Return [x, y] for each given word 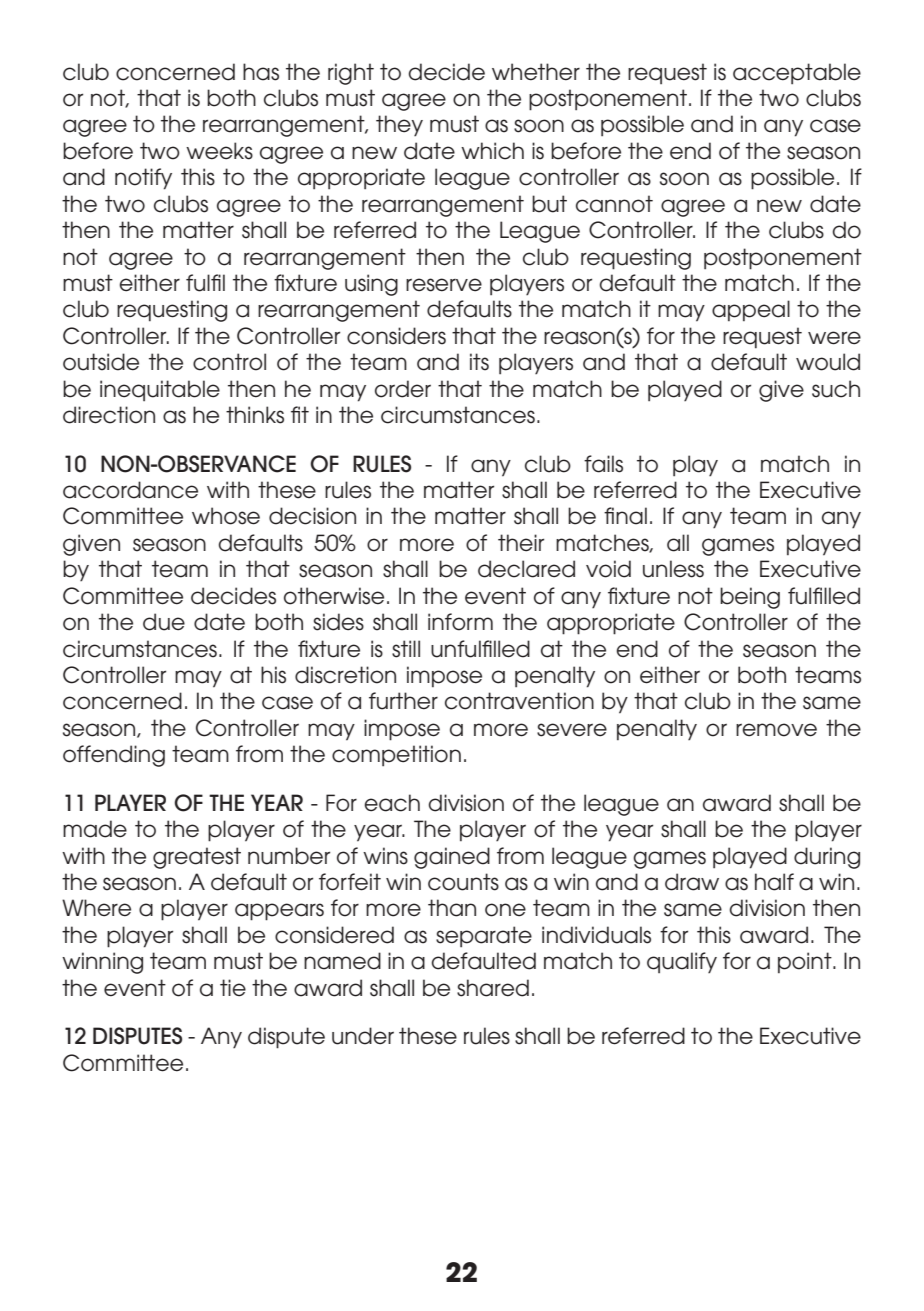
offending [114, 756]
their [521, 543]
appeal [751, 310]
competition [396, 755]
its [479, 362]
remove [776, 730]
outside [101, 362]
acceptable [797, 73]
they [399, 125]
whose [226, 516]
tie [233, 988]
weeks [219, 151]
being [750, 598]
